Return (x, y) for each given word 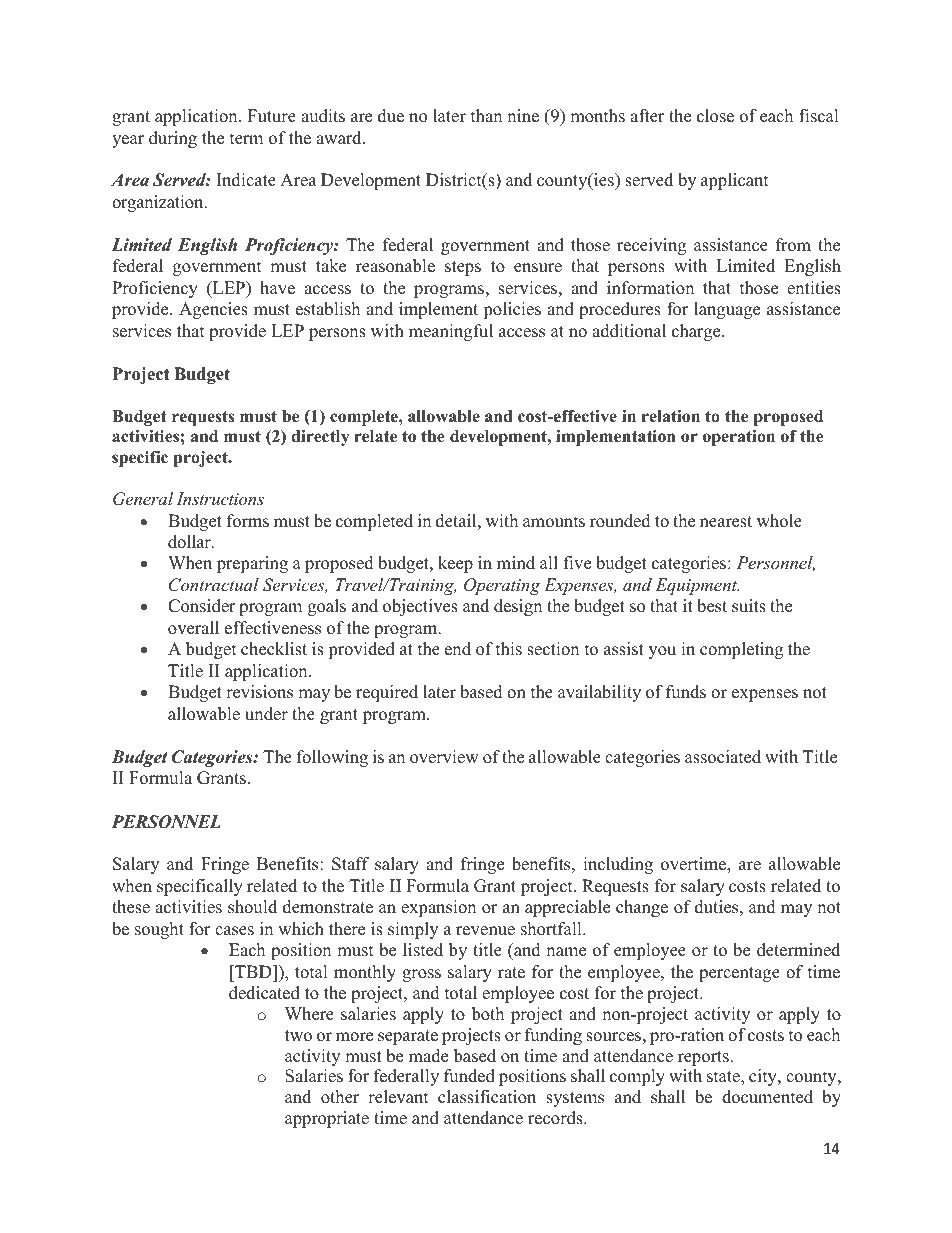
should (252, 907)
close (715, 116)
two (298, 1036)
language (727, 310)
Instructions (220, 498)
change (642, 908)
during (173, 139)
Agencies (213, 310)
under (266, 714)
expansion (438, 908)
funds (686, 692)
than (486, 115)
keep (455, 564)
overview (444, 757)
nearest (726, 522)
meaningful (451, 332)
